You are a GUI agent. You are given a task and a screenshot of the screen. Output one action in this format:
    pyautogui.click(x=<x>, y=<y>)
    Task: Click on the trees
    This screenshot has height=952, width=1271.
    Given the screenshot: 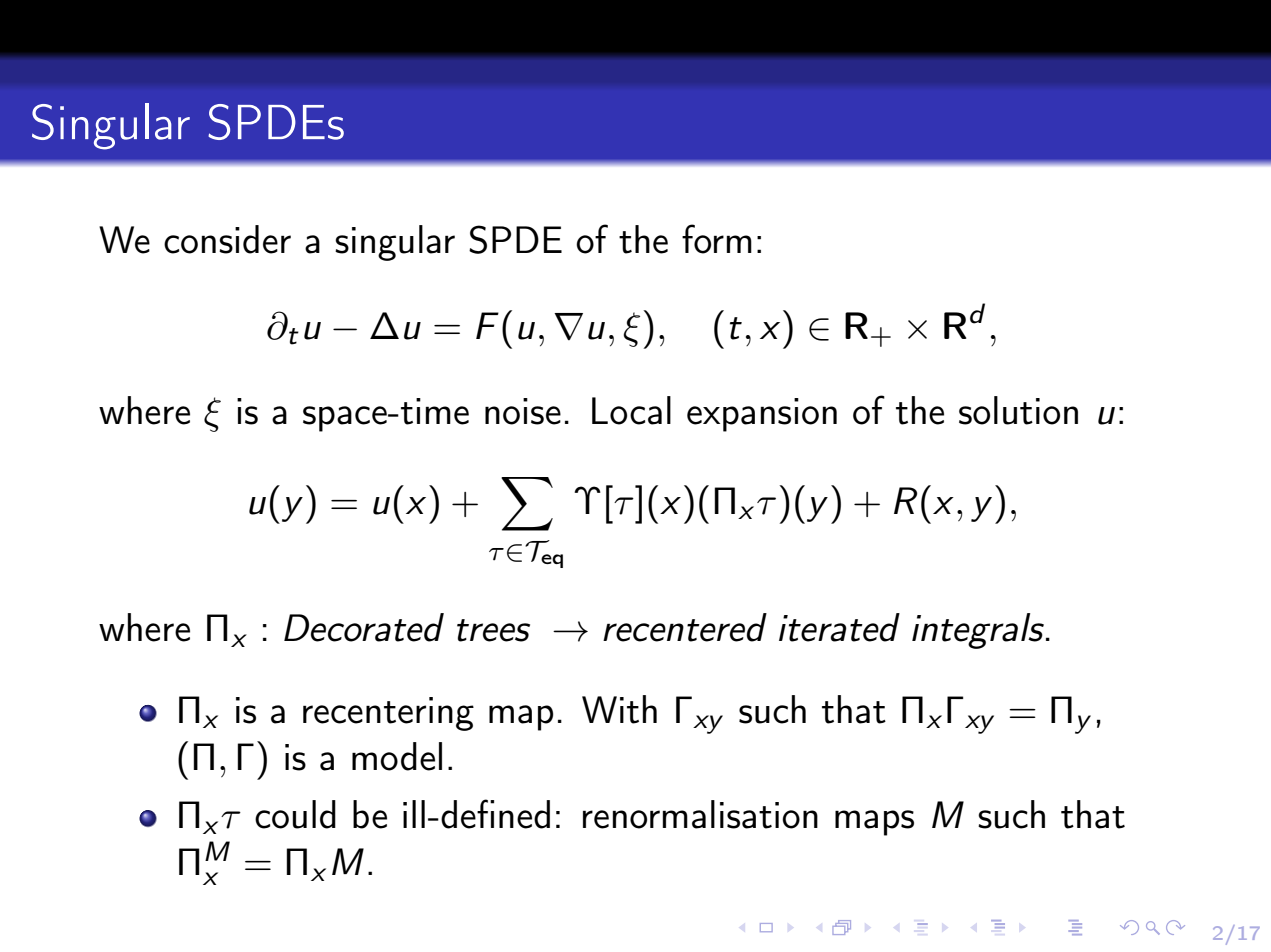 What is the action you would take?
    pyautogui.click(x=493, y=630)
